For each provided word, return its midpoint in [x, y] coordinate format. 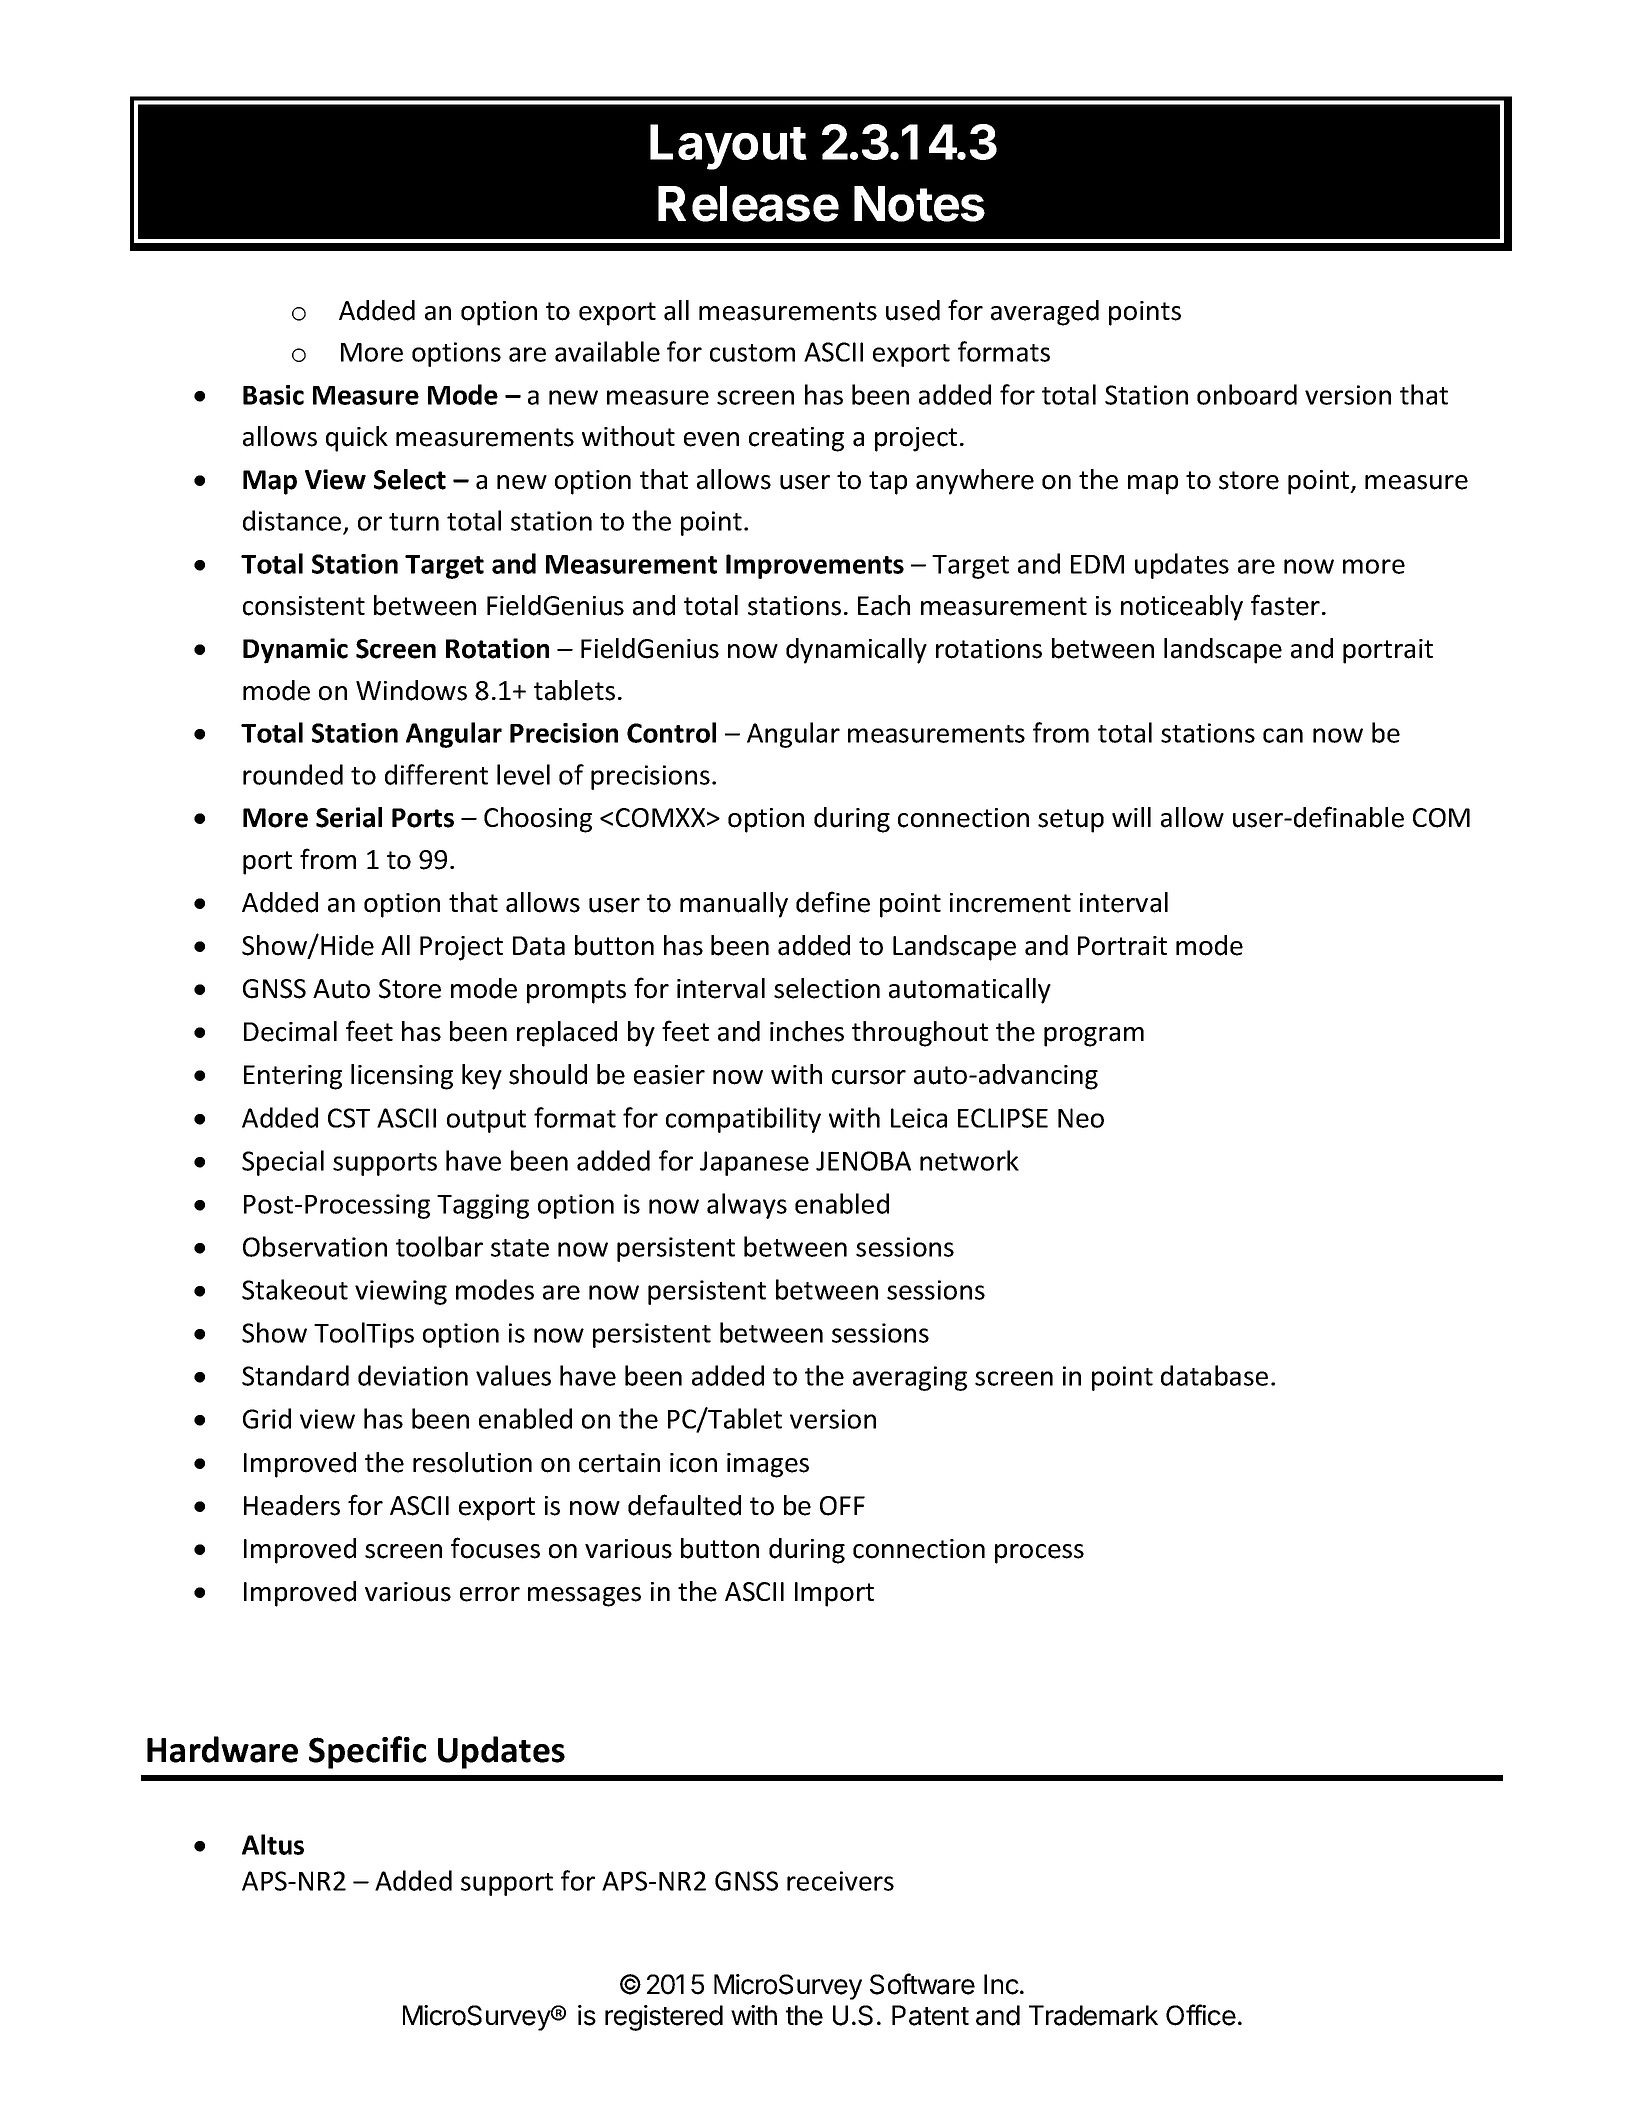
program [1094, 1037]
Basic [273, 395]
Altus [273, 1844]
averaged [1045, 313]
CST [349, 1118]
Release [748, 204]
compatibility [743, 1120]
